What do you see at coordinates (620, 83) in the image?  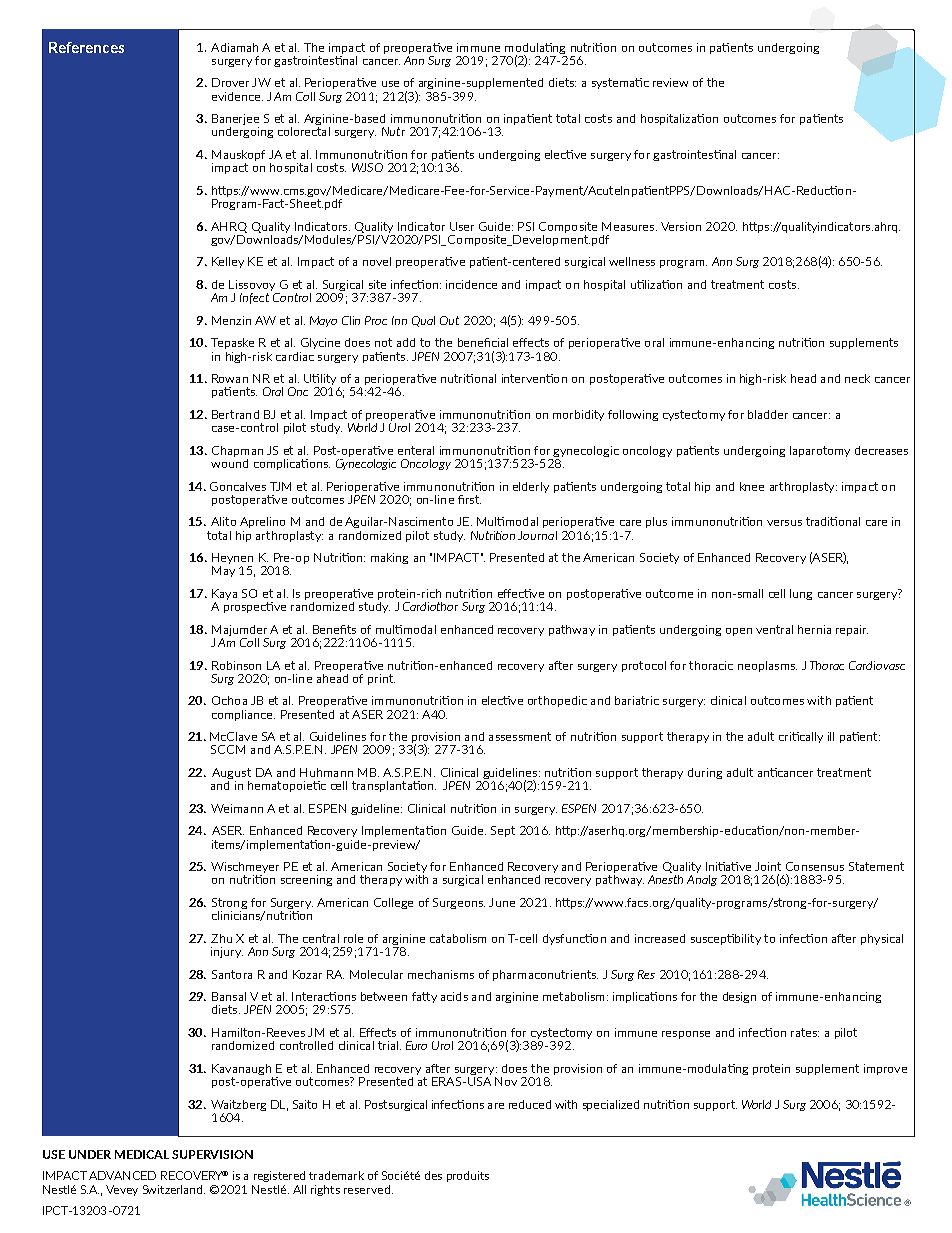 I see `systematic` at bounding box center [620, 83].
